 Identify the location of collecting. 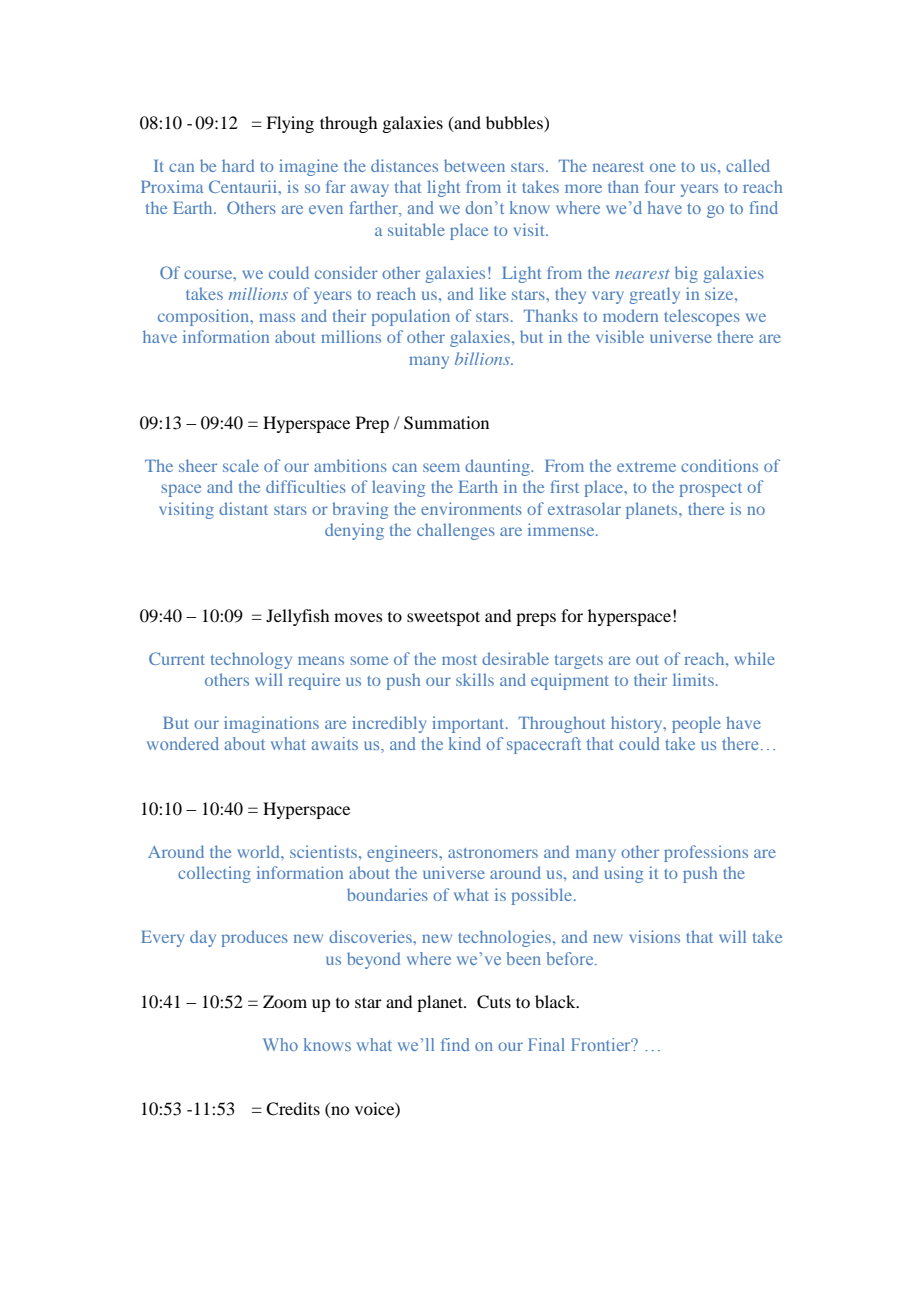
(214, 874).
